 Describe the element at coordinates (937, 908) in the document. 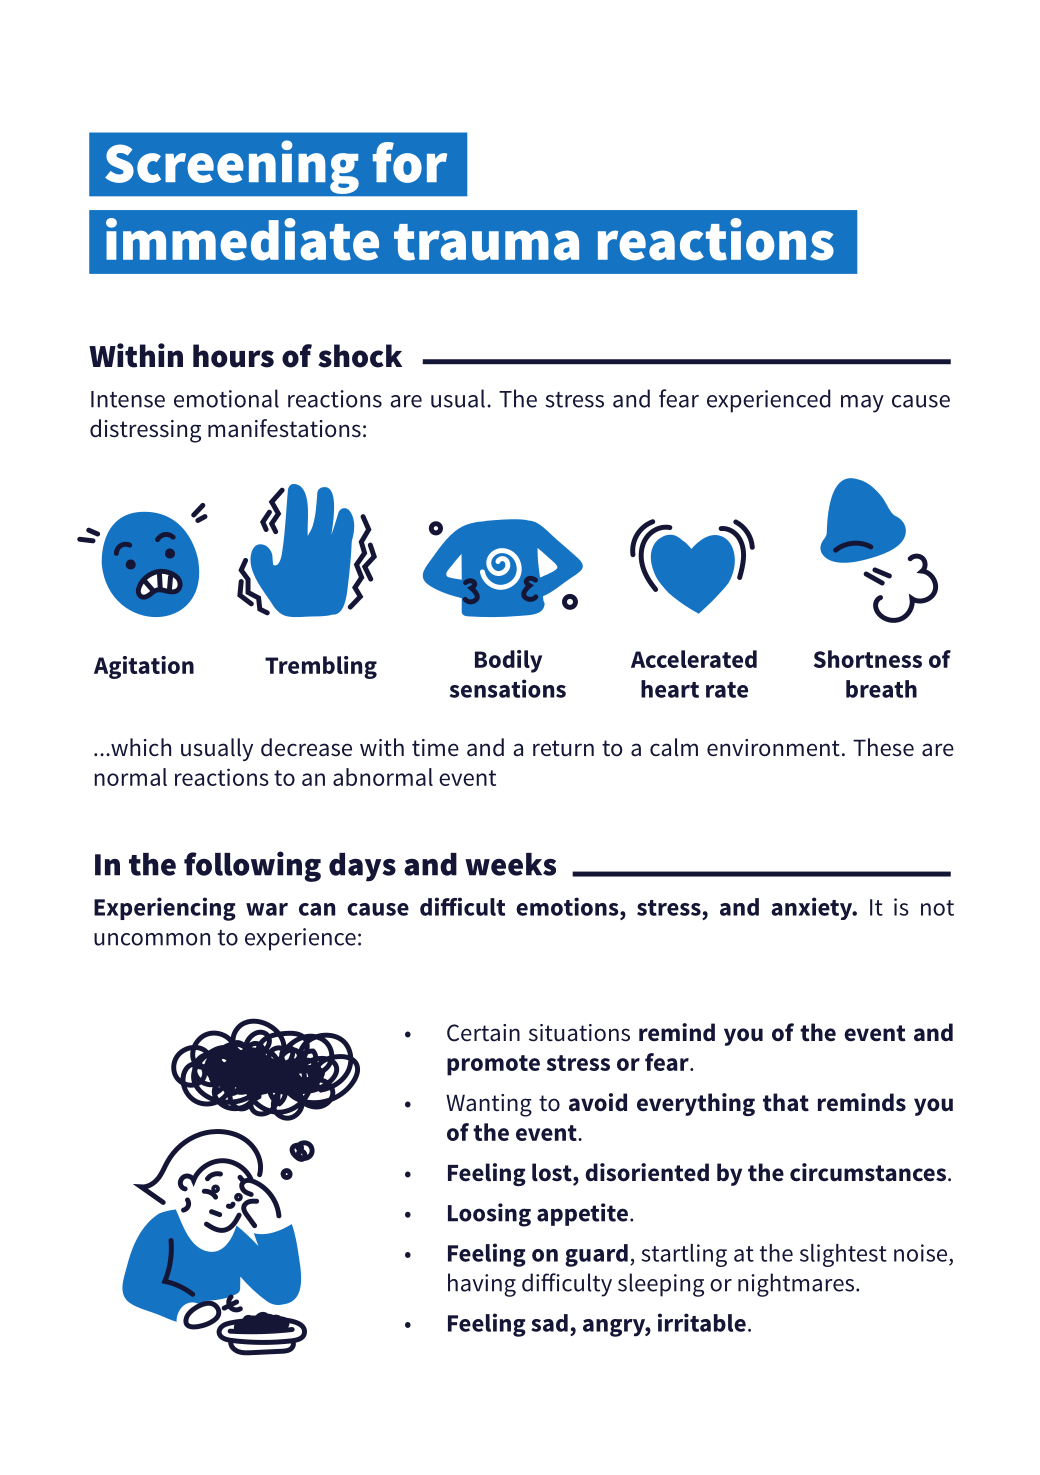

I see `not` at that location.
